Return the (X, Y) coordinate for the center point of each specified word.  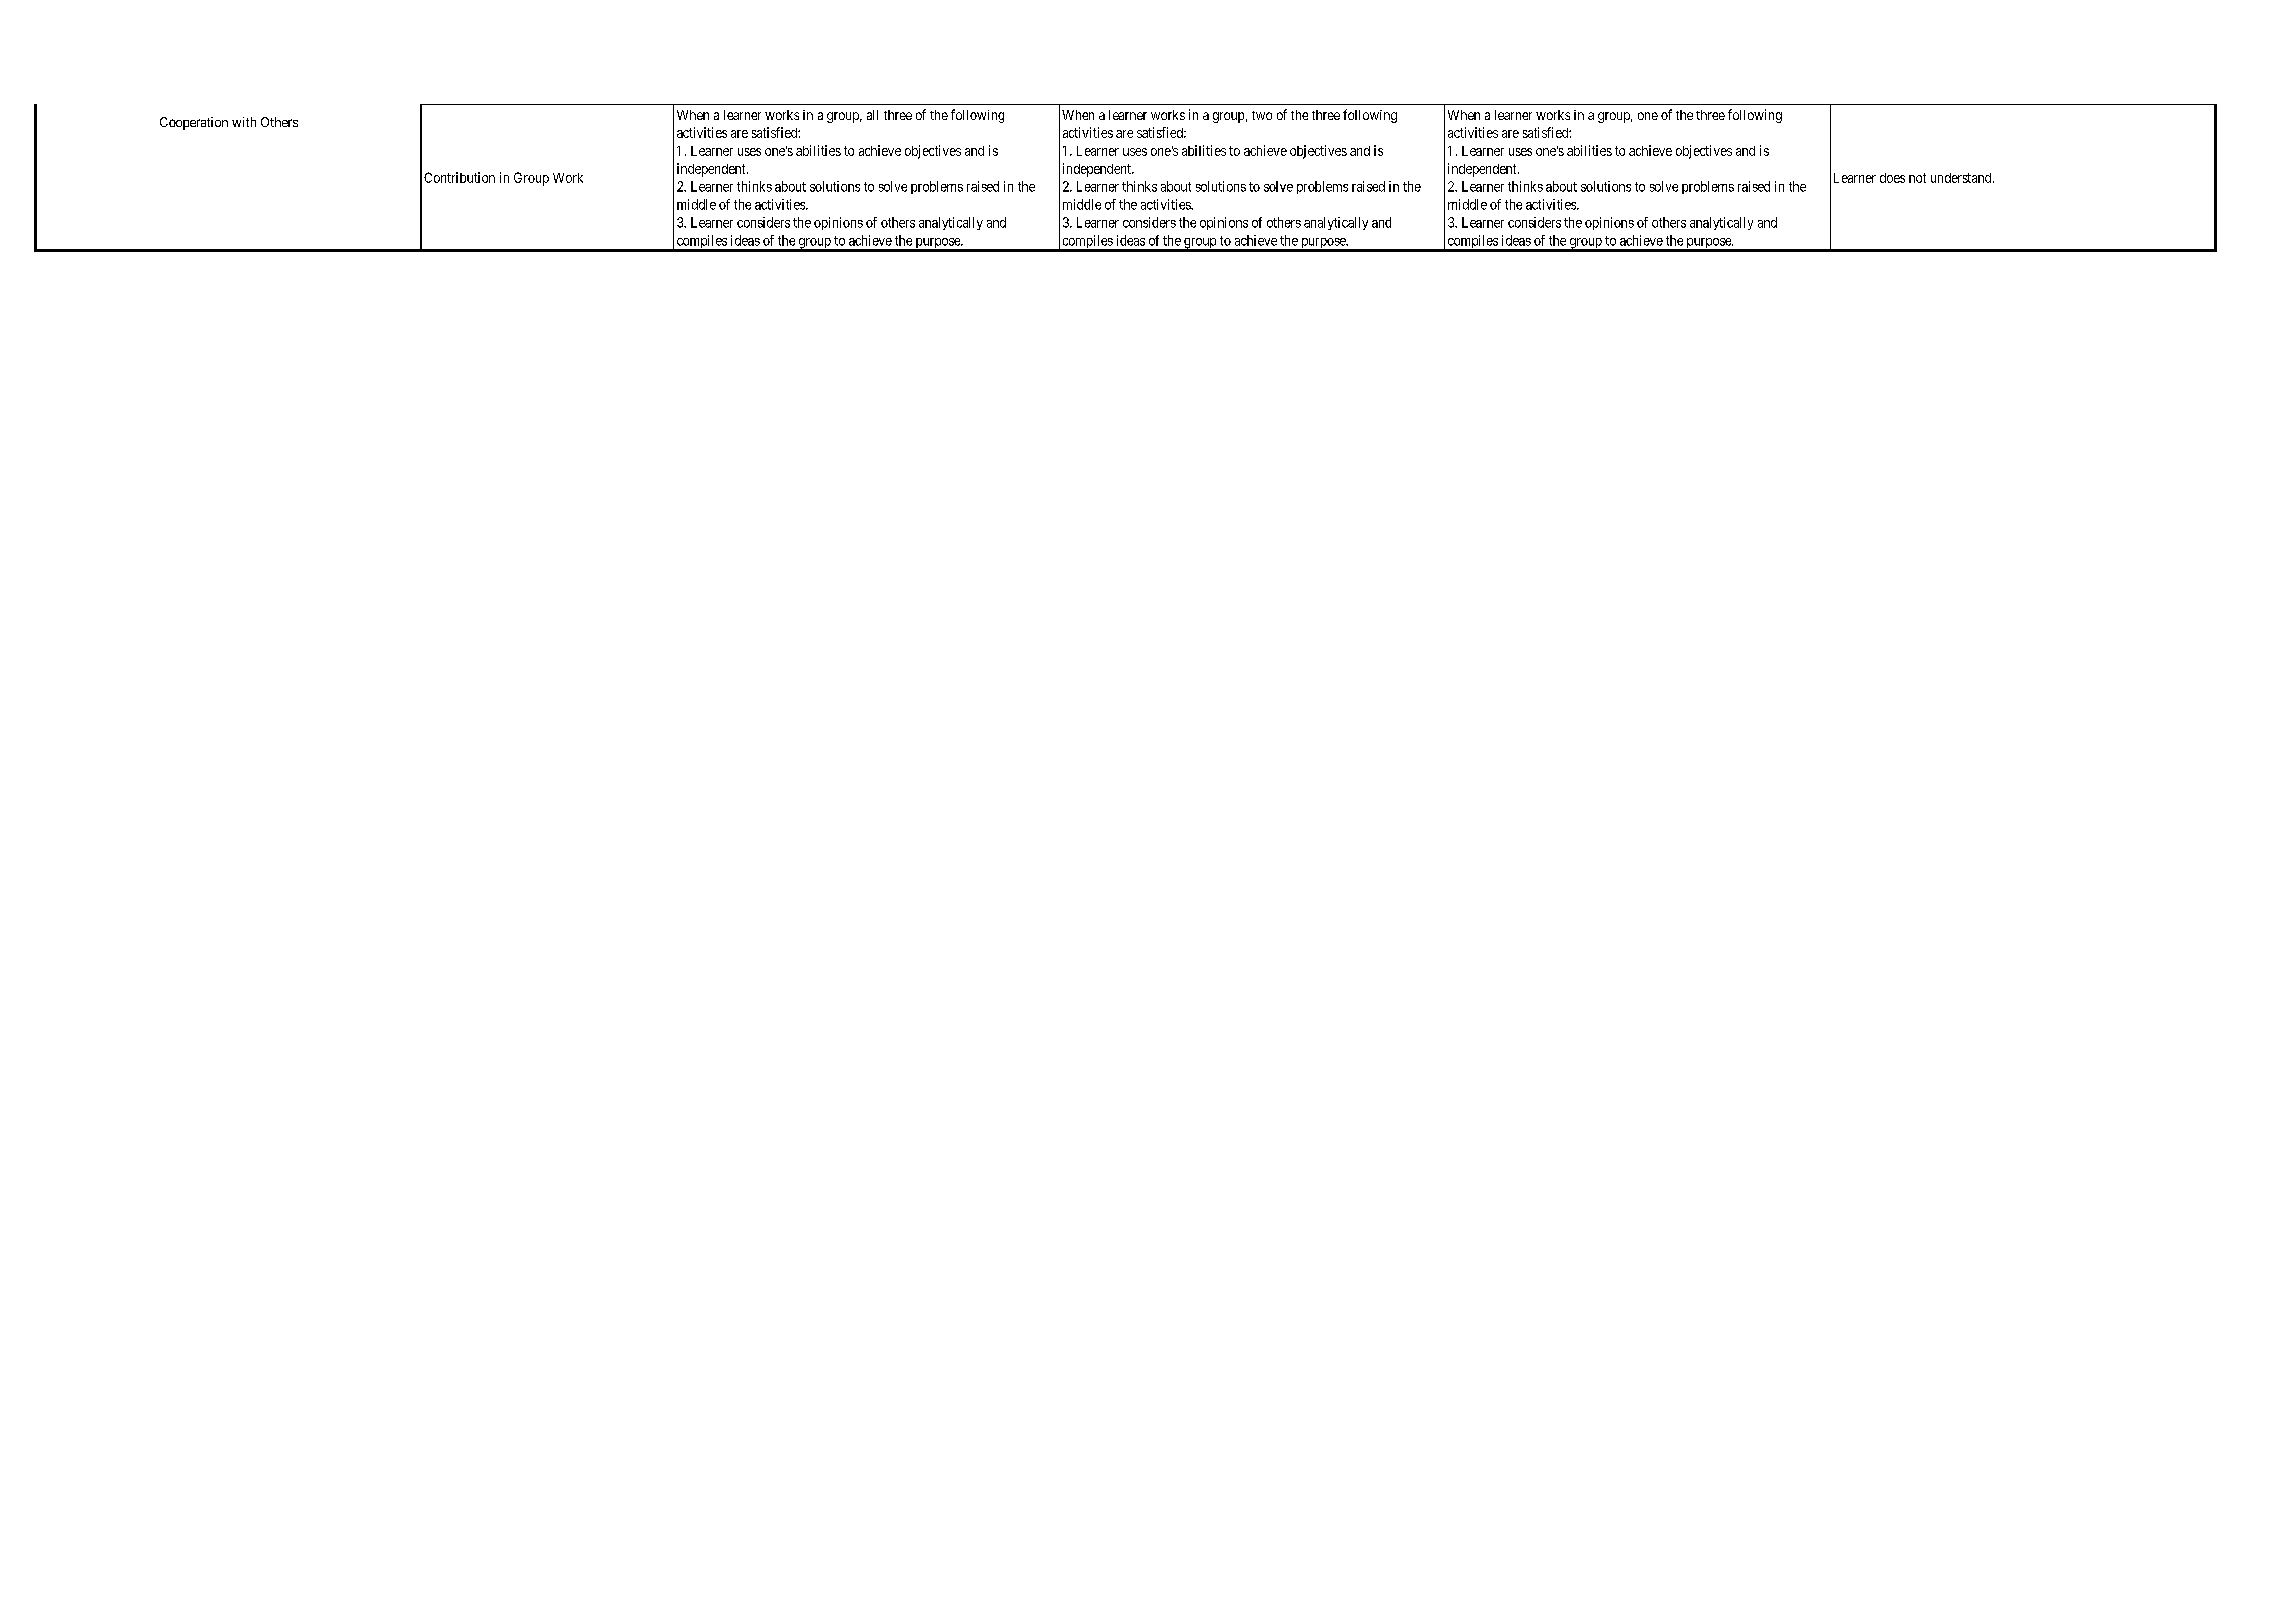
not (1917, 178)
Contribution (459, 177)
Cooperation (194, 123)
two (1262, 115)
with (244, 122)
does (1892, 178)
